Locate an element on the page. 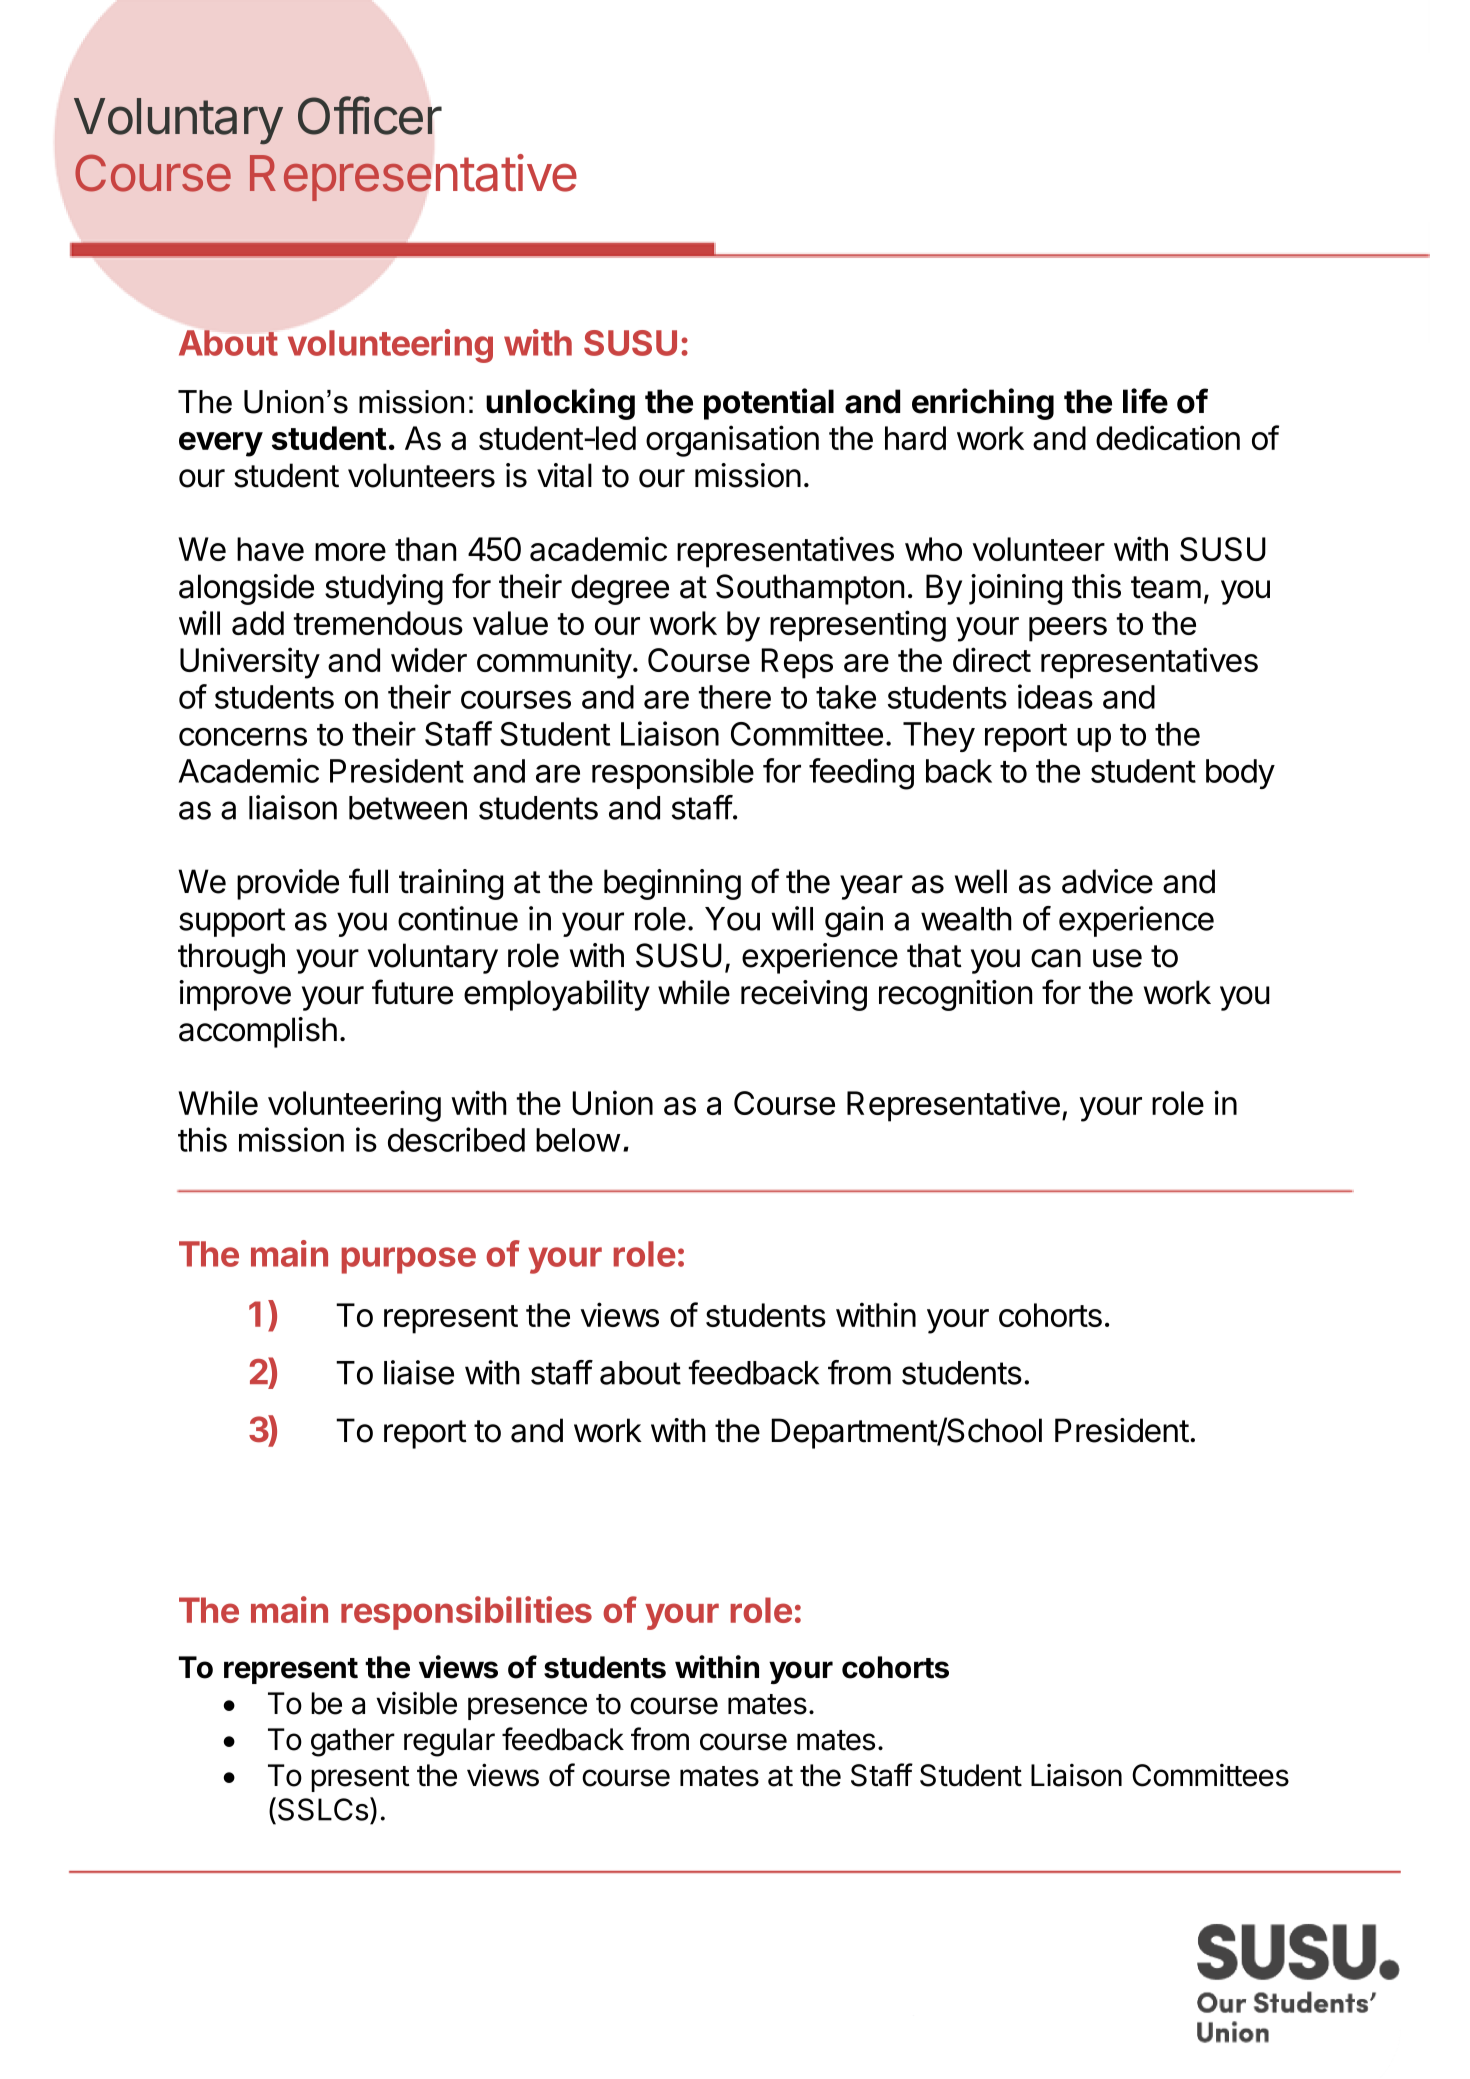 This image has height=2079, width=1470. recognition is located at coordinates (955, 995).
